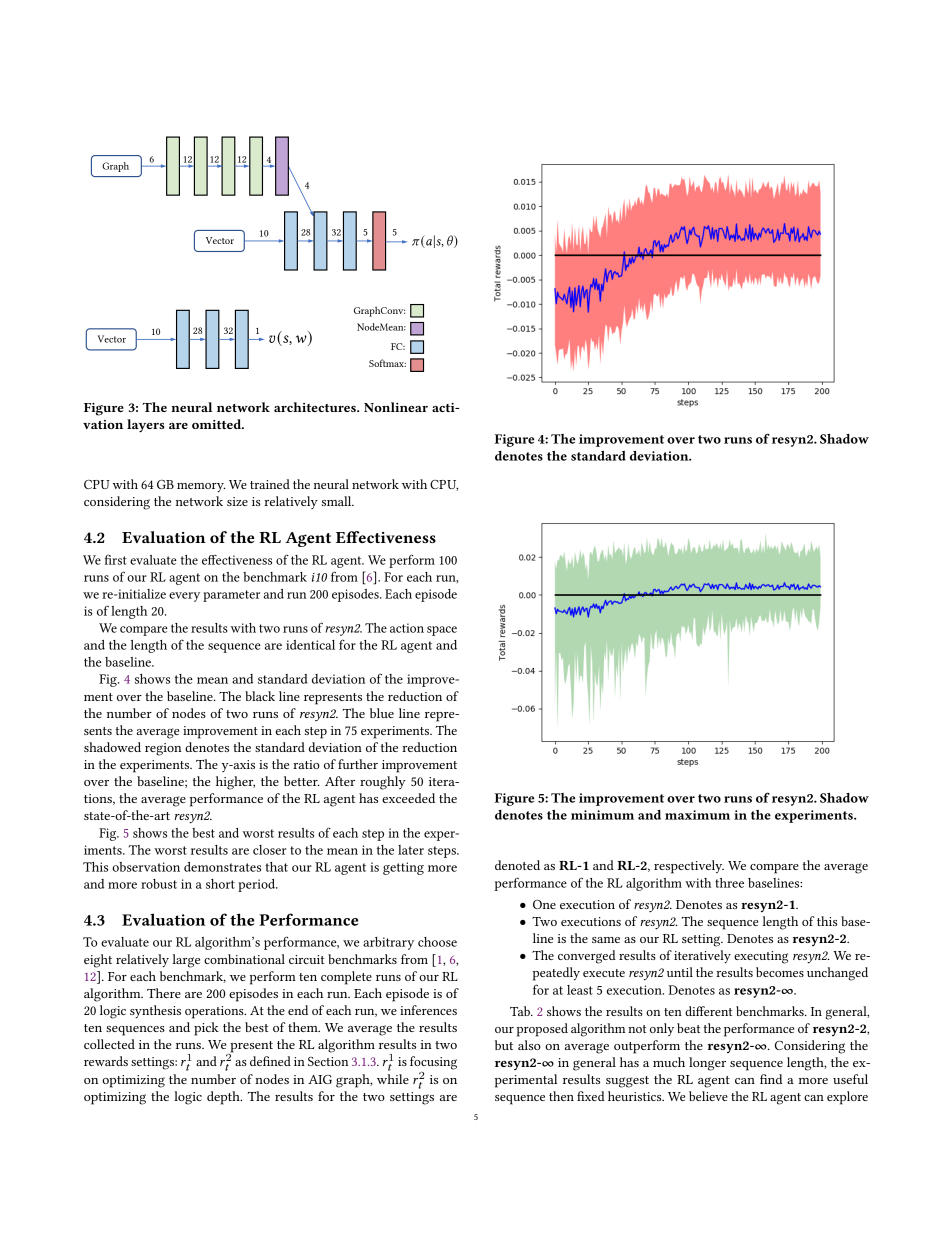 This document has height=1233, width=952. What do you see at coordinates (383, 783) in the document?
I see `roughly` at bounding box center [383, 783].
